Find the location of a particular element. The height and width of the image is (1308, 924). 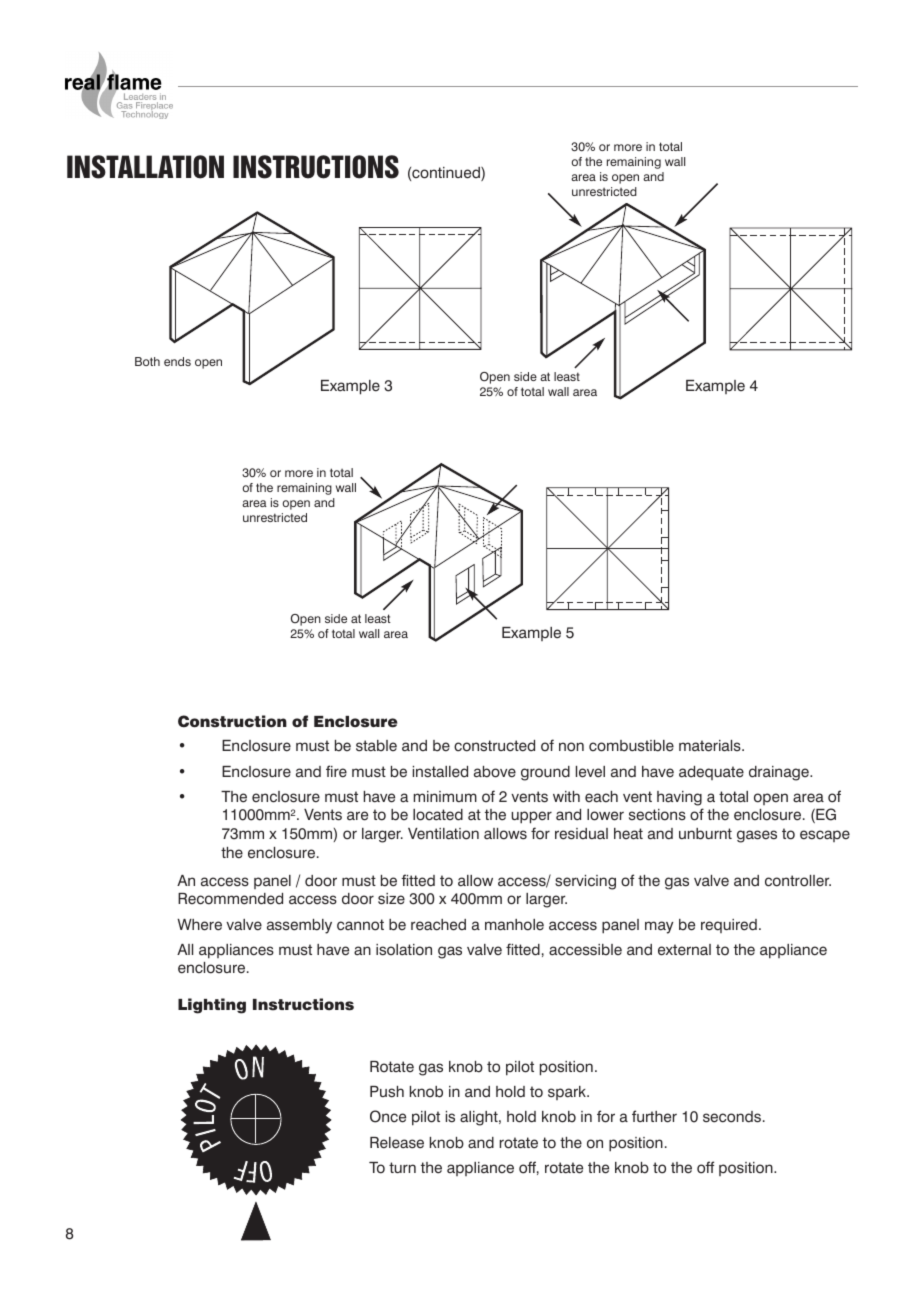

Both is located at coordinates (147, 361).
